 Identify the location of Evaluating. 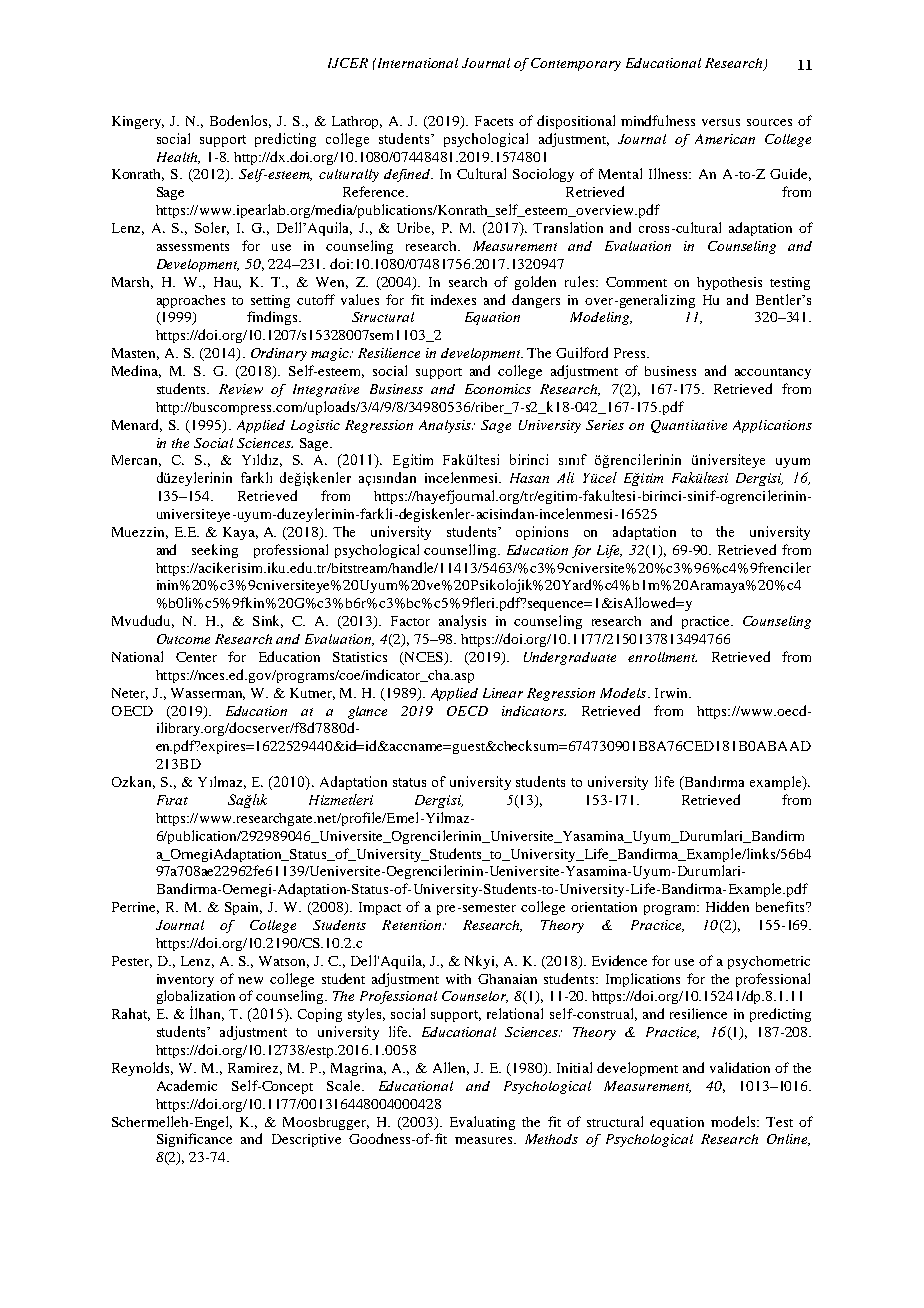
(482, 1123).
